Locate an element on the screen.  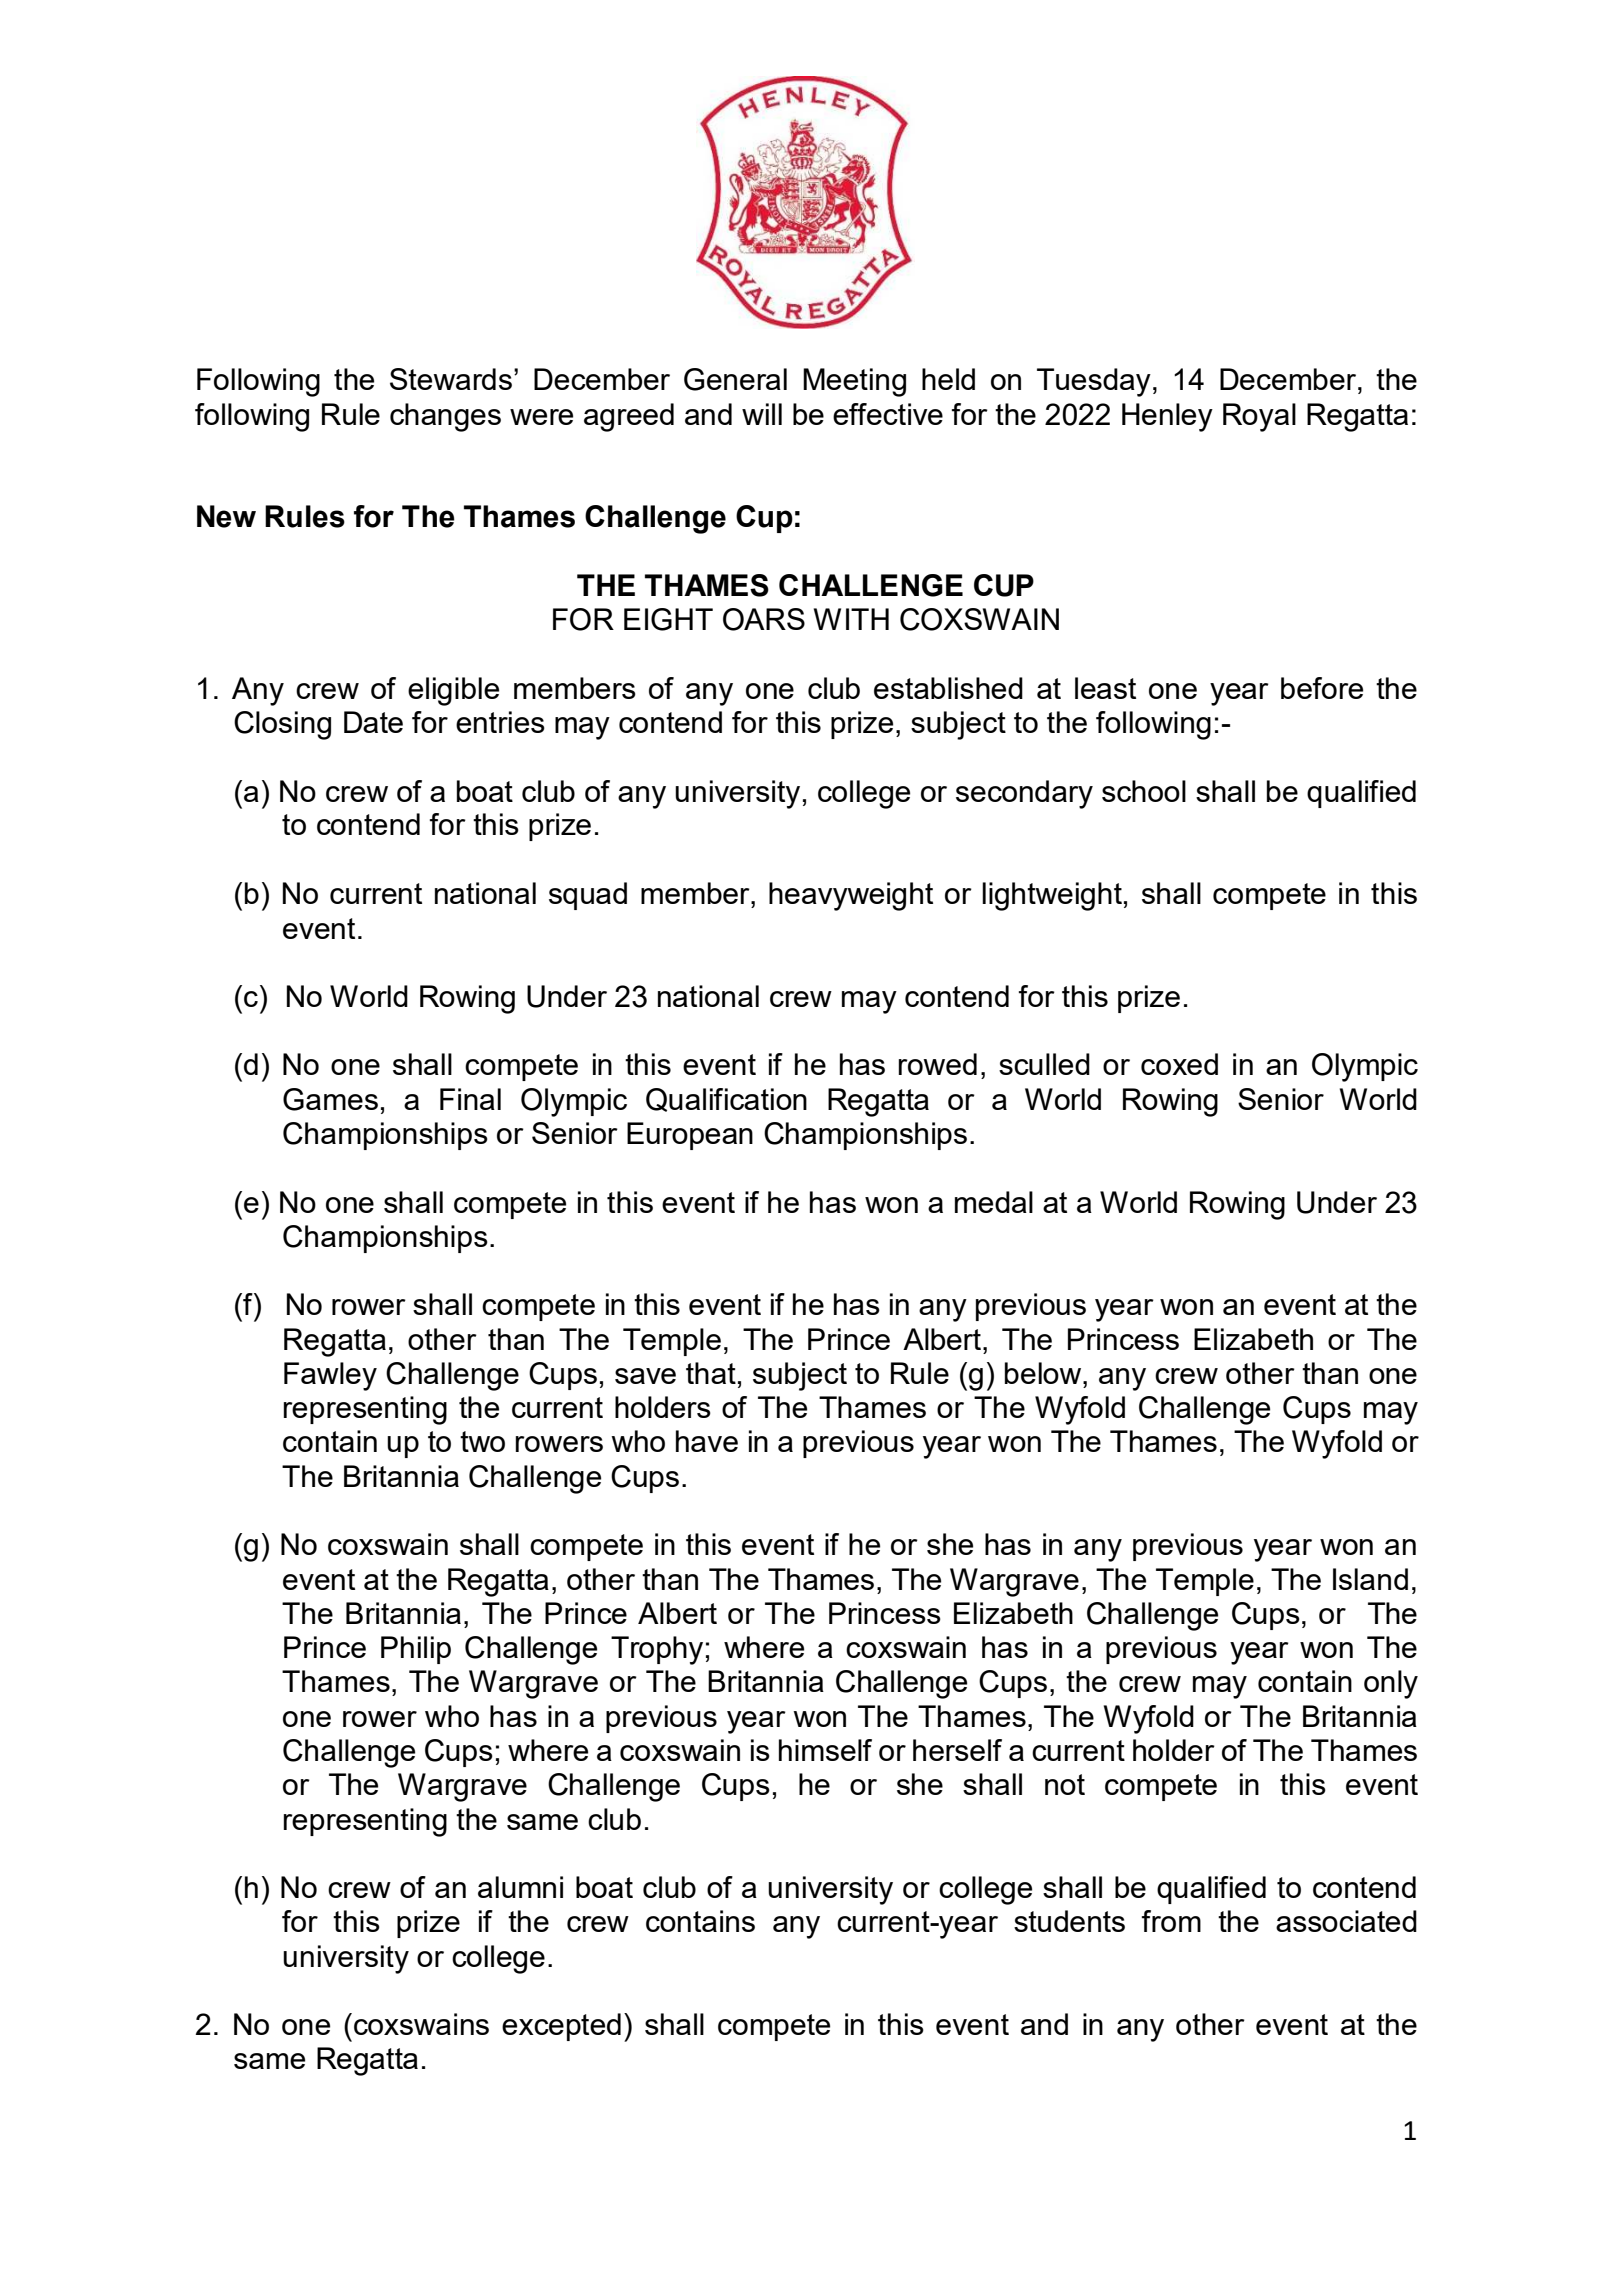
have is located at coordinates (707, 1441).
